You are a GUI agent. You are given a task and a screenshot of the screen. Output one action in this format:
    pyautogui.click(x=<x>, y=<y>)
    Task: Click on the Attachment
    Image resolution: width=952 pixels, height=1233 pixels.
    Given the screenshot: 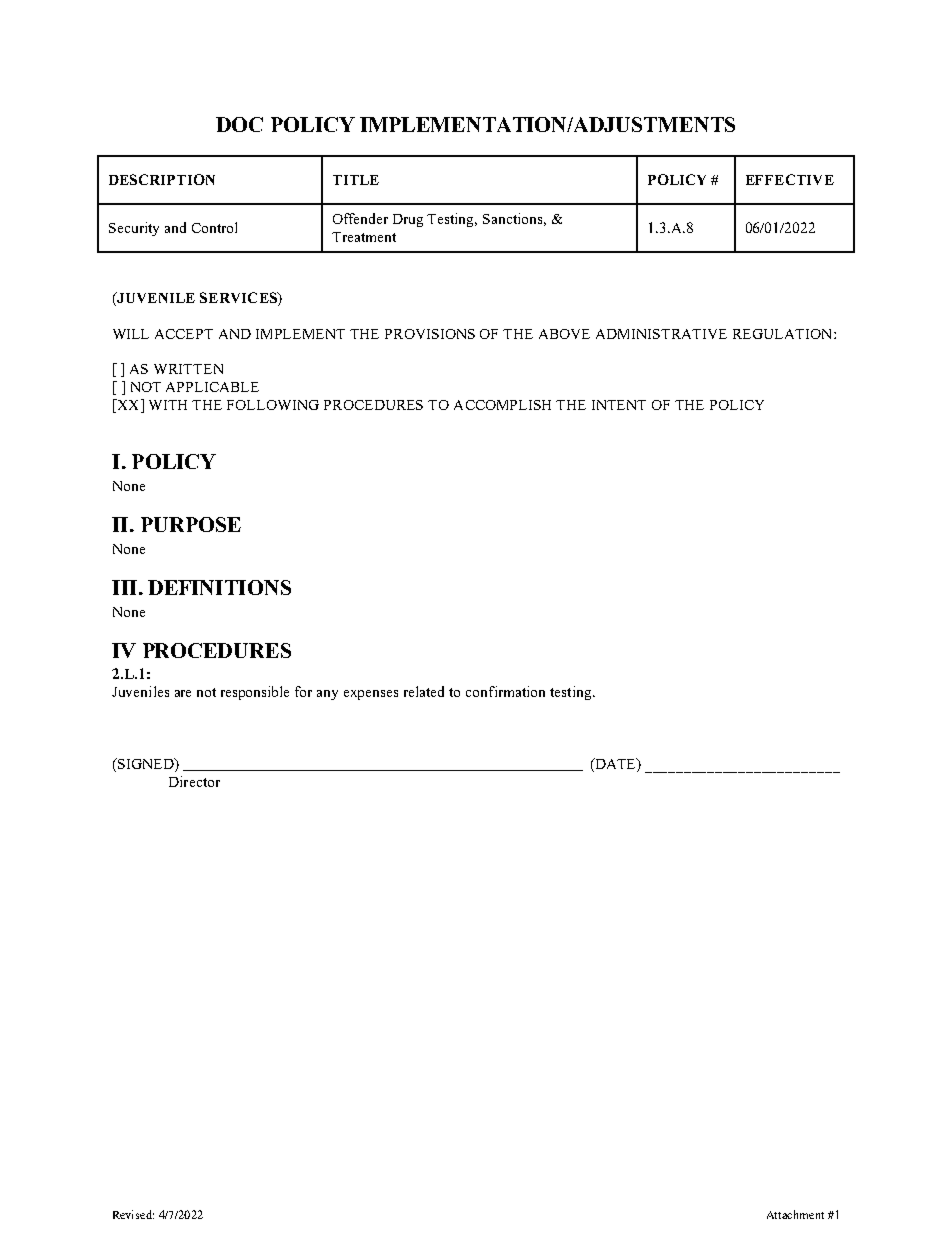 What is the action you would take?
    pyautogui.click(x=795, y=1214)
